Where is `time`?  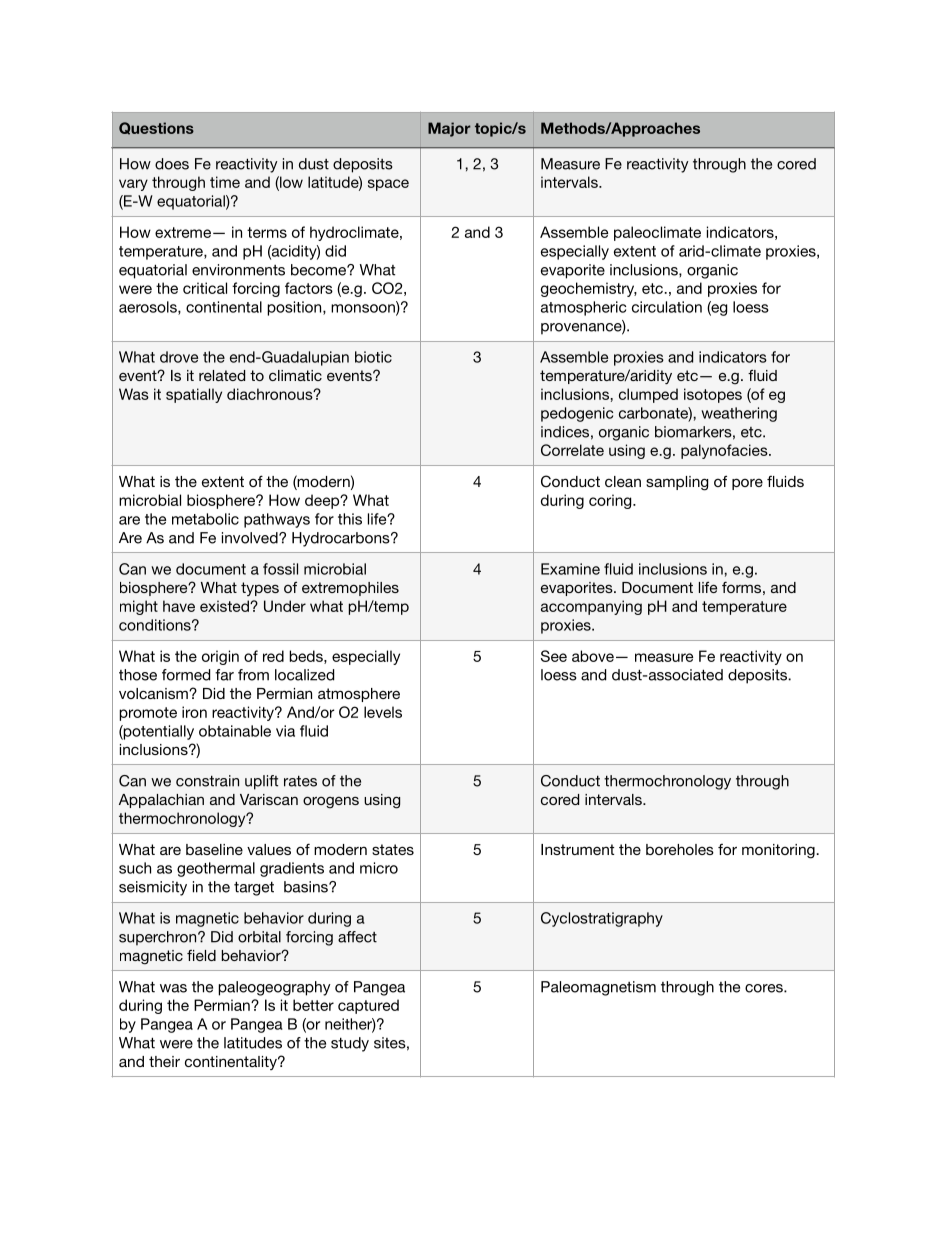
time is located at coordinates (225, 182).
